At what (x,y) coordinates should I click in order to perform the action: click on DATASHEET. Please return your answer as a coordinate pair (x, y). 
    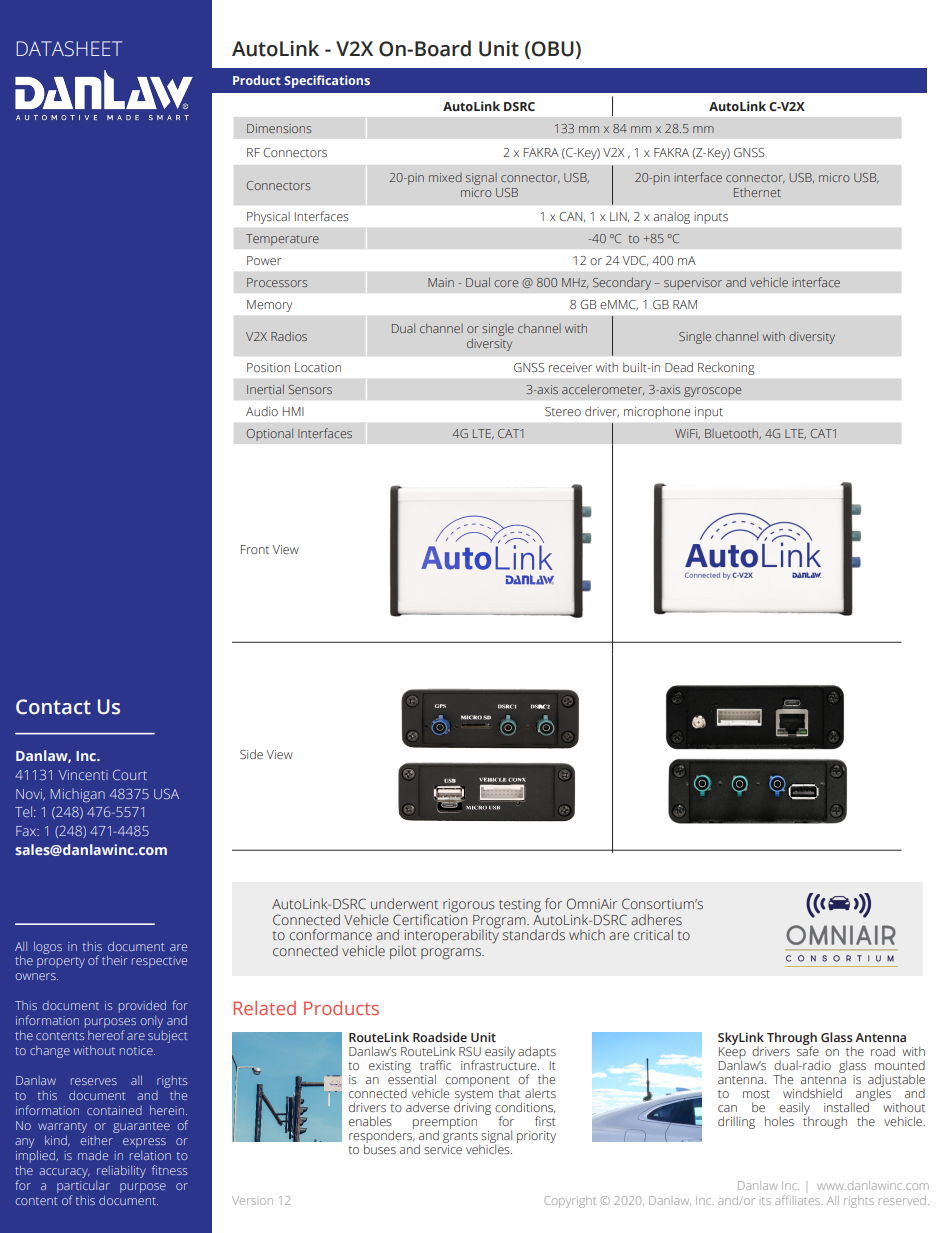
    Looking at the image, I should click on (69, 49).
